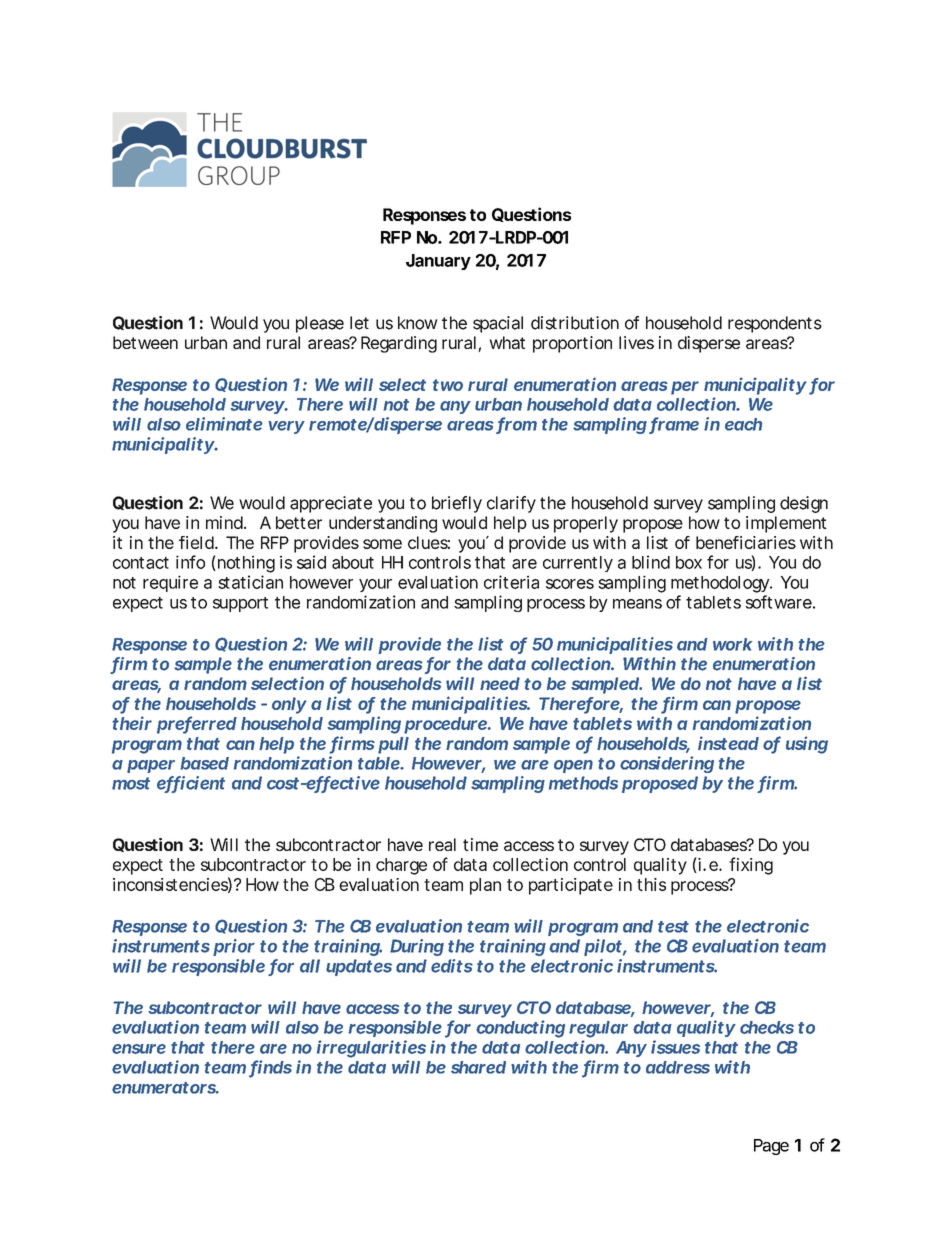  What do you see at coordinates (145, 342) in the screenshot?
I see `between` at bounding box center [145, 342].
